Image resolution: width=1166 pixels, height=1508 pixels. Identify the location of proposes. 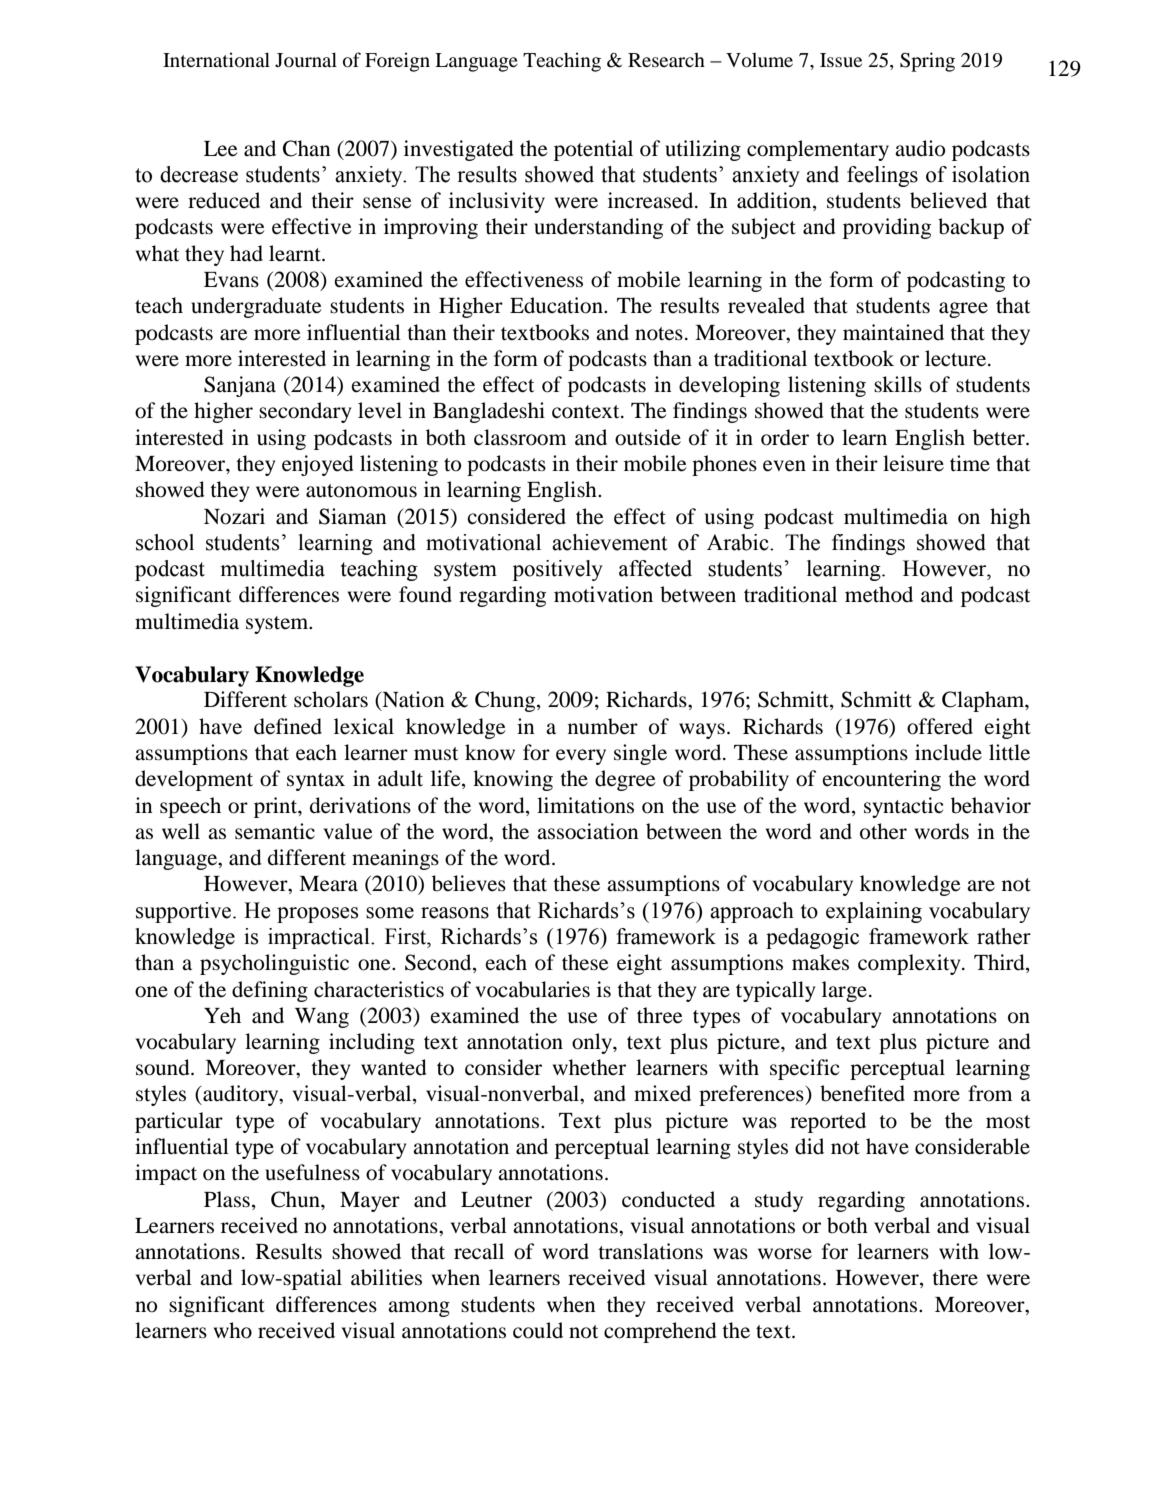
(317, 915).
